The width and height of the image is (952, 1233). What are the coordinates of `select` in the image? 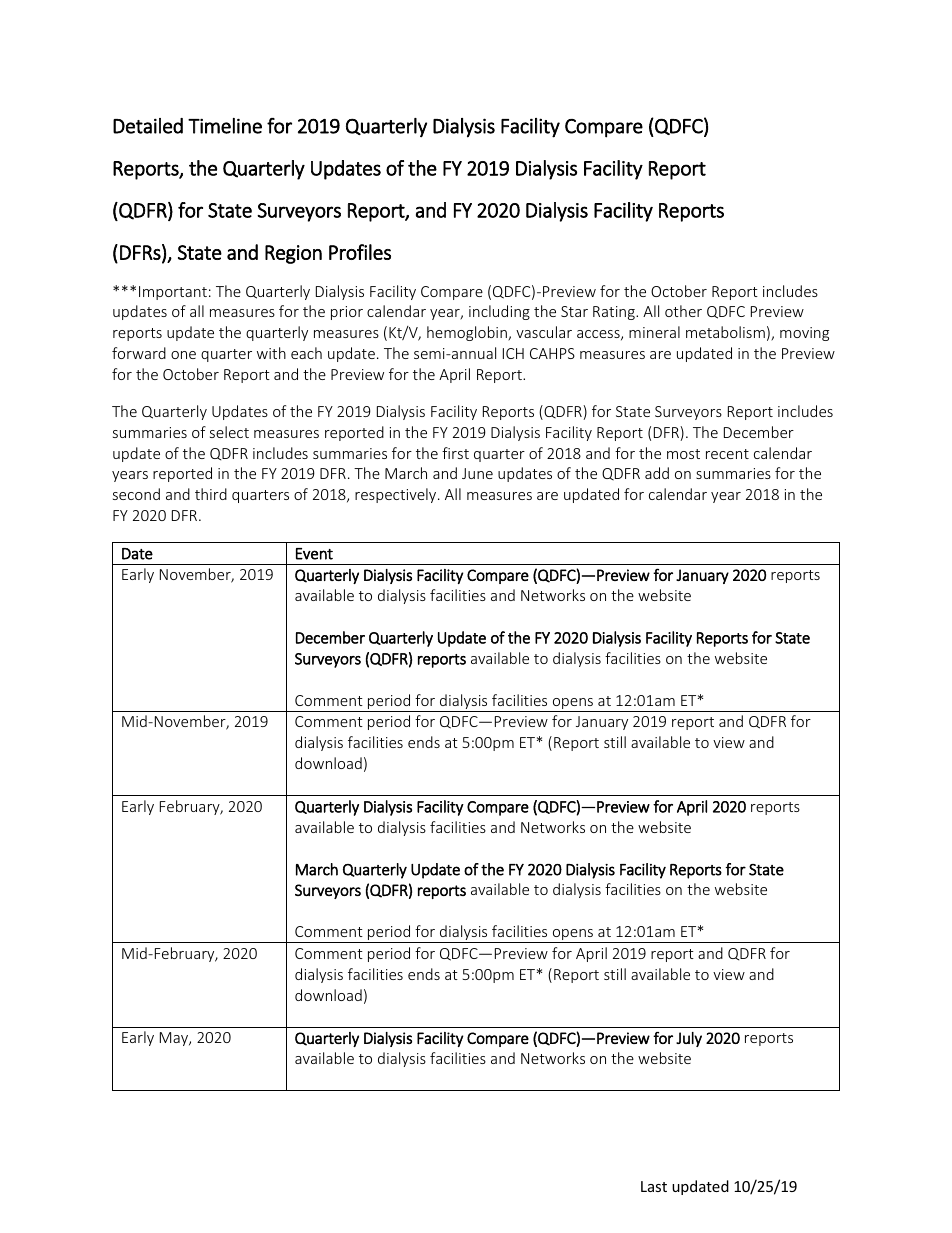 It's located at (229, 432).
